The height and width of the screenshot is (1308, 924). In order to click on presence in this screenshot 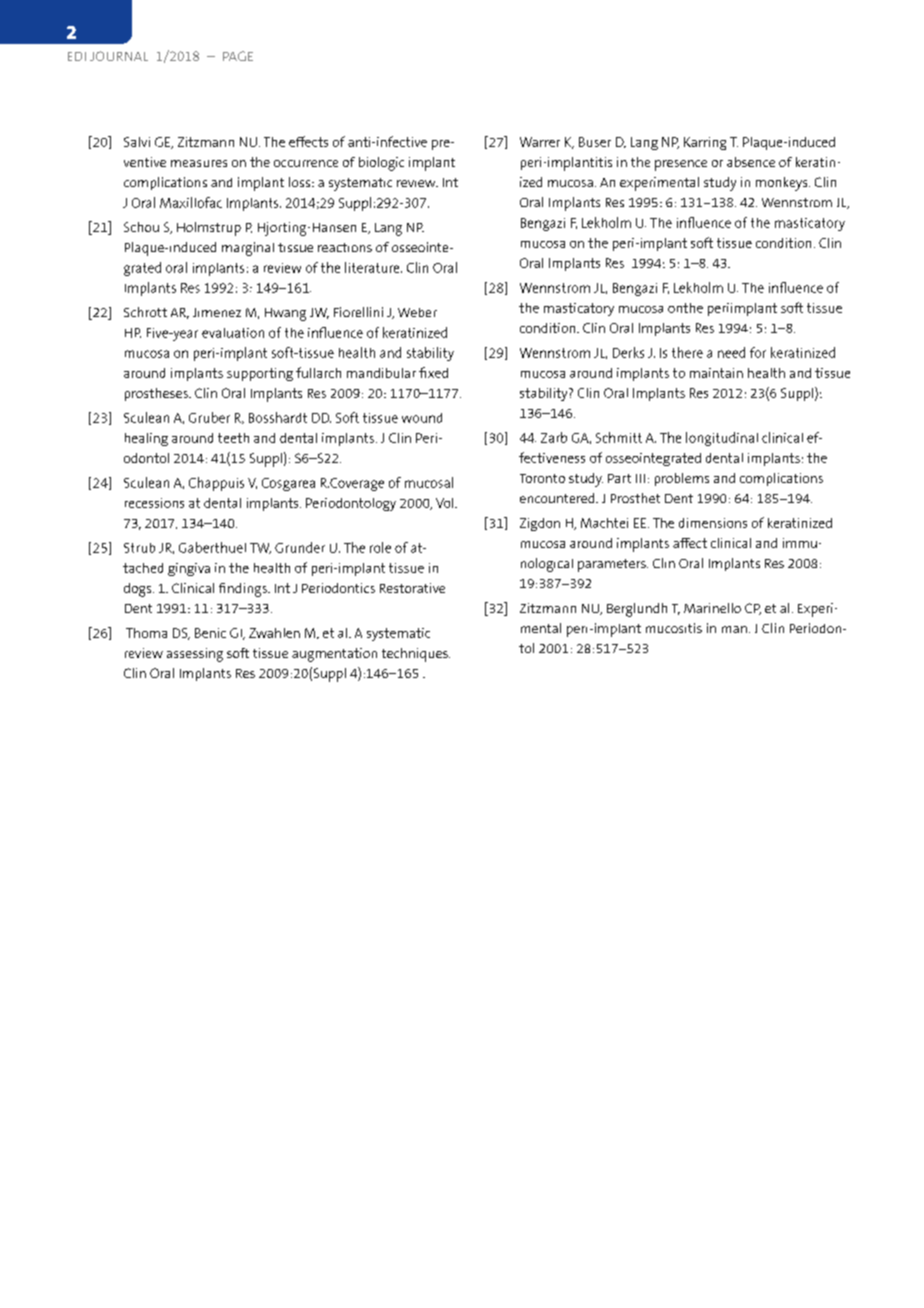, I will do `click(681, 165)`.
